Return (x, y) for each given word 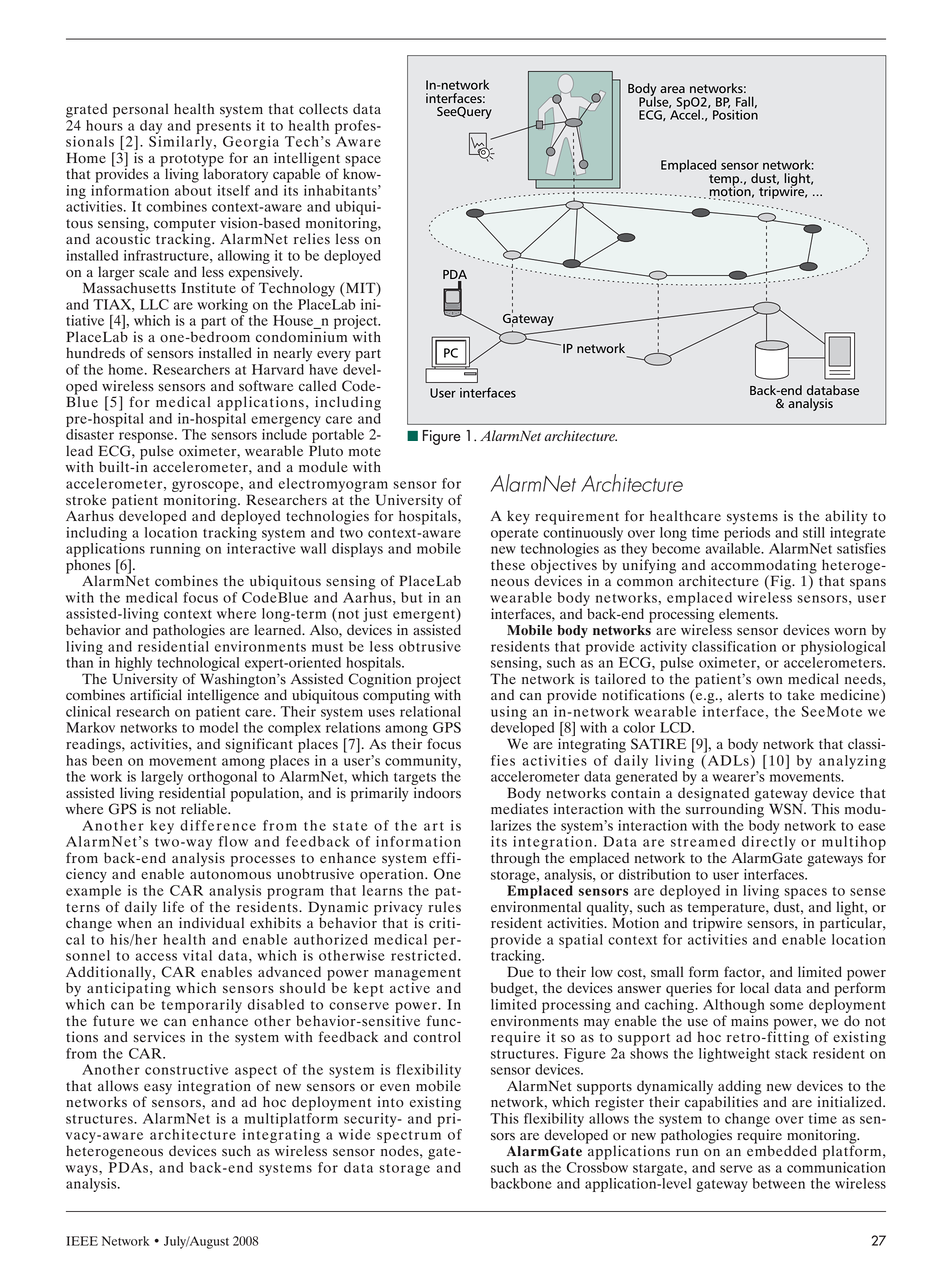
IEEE (82, 1241)
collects (323, 109)
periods (747, 532)
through (515, 859)
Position (735, 113)
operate (515, 535)
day (151, 127)
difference (218, 825)
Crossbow (597, 1166)
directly (769, 844)
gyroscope (206, 486)
